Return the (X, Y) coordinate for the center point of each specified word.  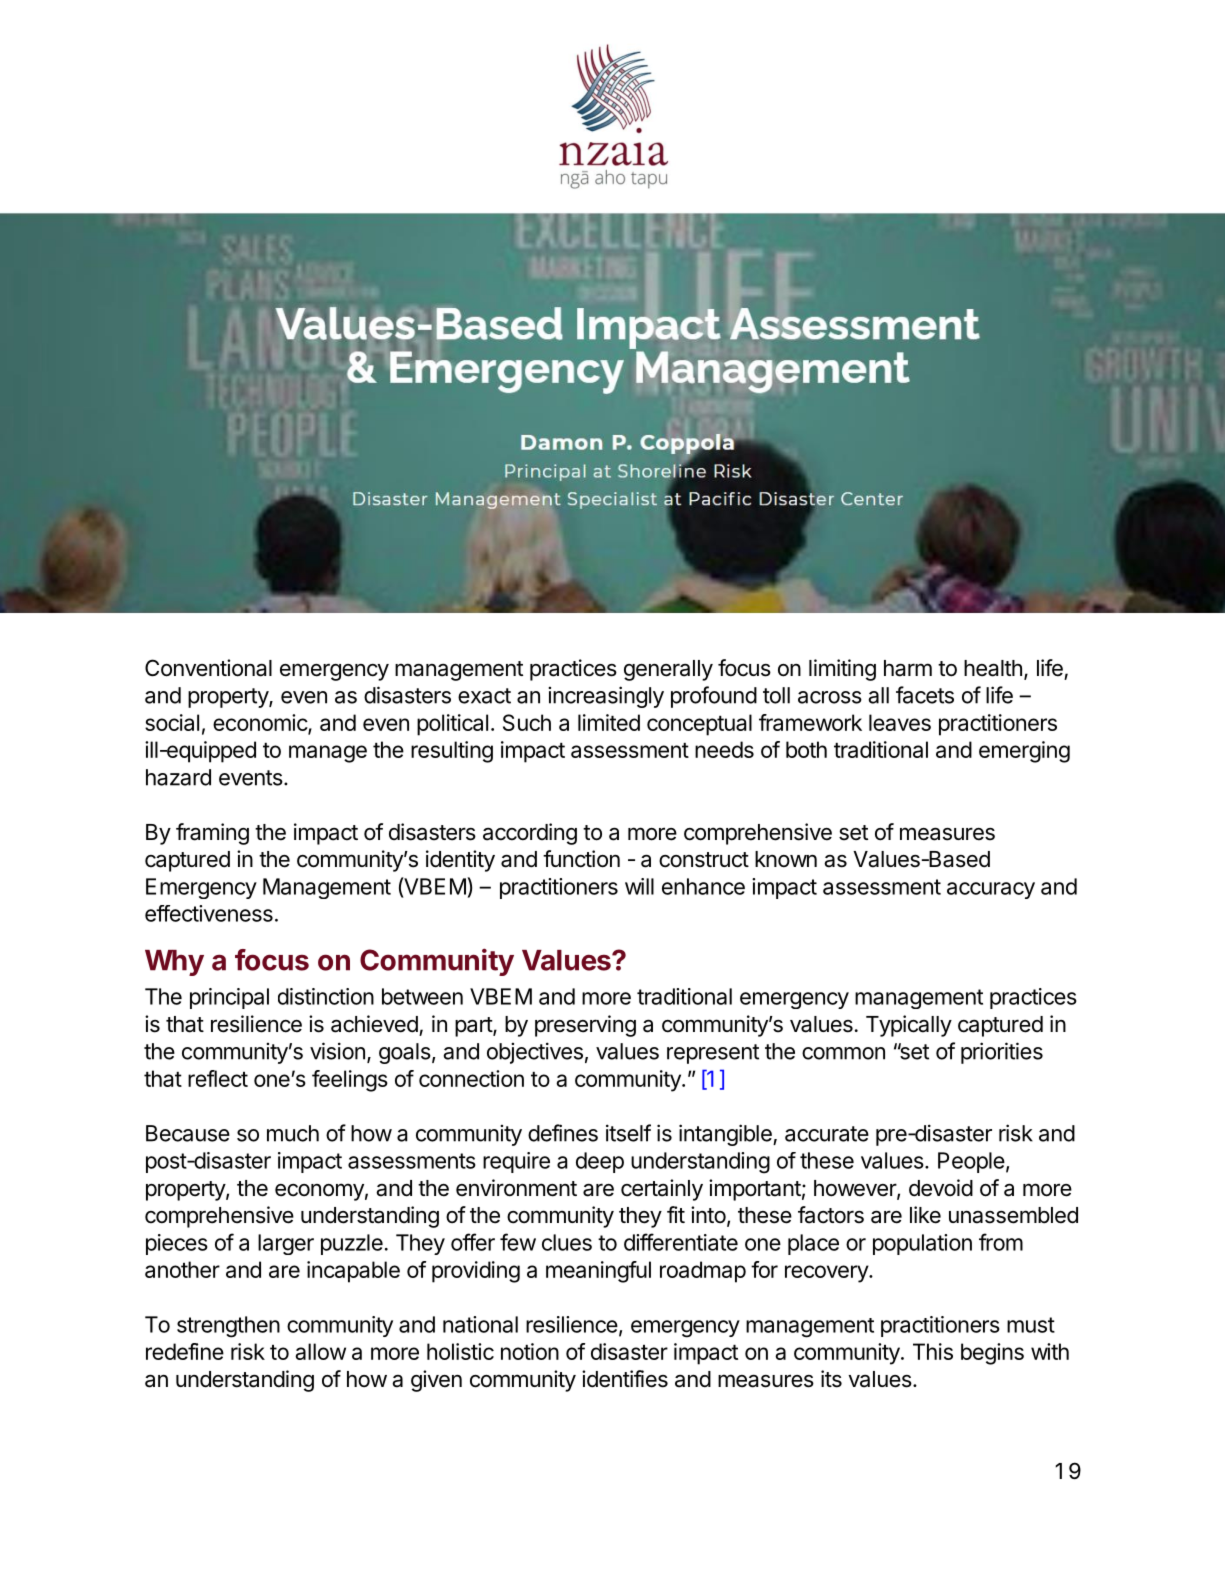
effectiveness (209, 913)
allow (320, 1351)
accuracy (991, 890)
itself (628, 1133)
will (639, 886)
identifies (625, 1379)
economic (261, 723)
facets (925, 695)
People (971, 1162)
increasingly (606, 697)
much (293, 1133)
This (933, 1351)
